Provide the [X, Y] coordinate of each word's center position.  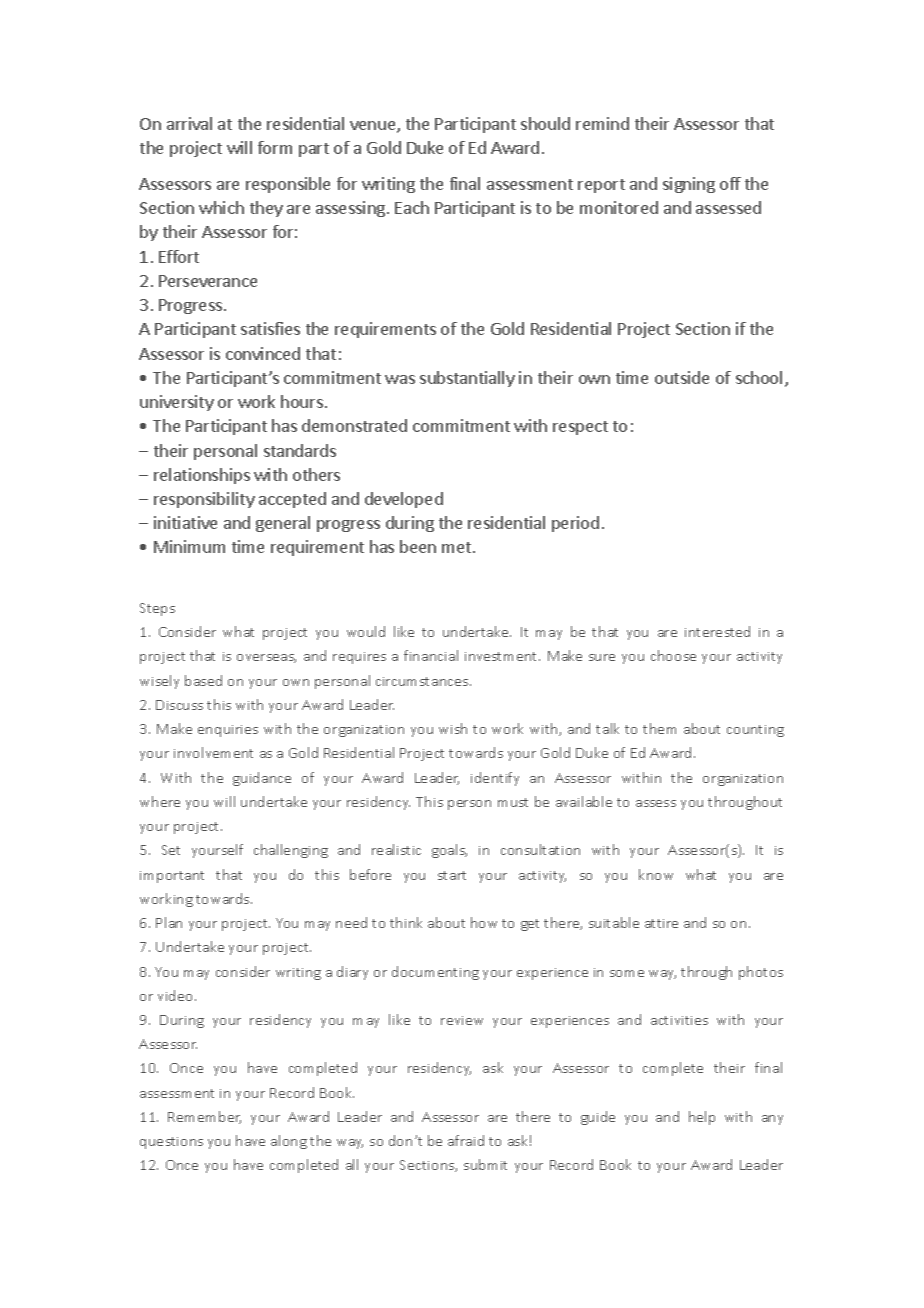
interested [717, 631]
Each [412, 207]
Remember [204, 1117]
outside [682, 377]
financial [431, 655]
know [656, 874]
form [275, 147]
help [702, 1118]
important [172, 877]
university [177, 403]
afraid [466, 1140]
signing [689, 185]
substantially [467, 379]
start [452, 875]
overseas [266, 658]
